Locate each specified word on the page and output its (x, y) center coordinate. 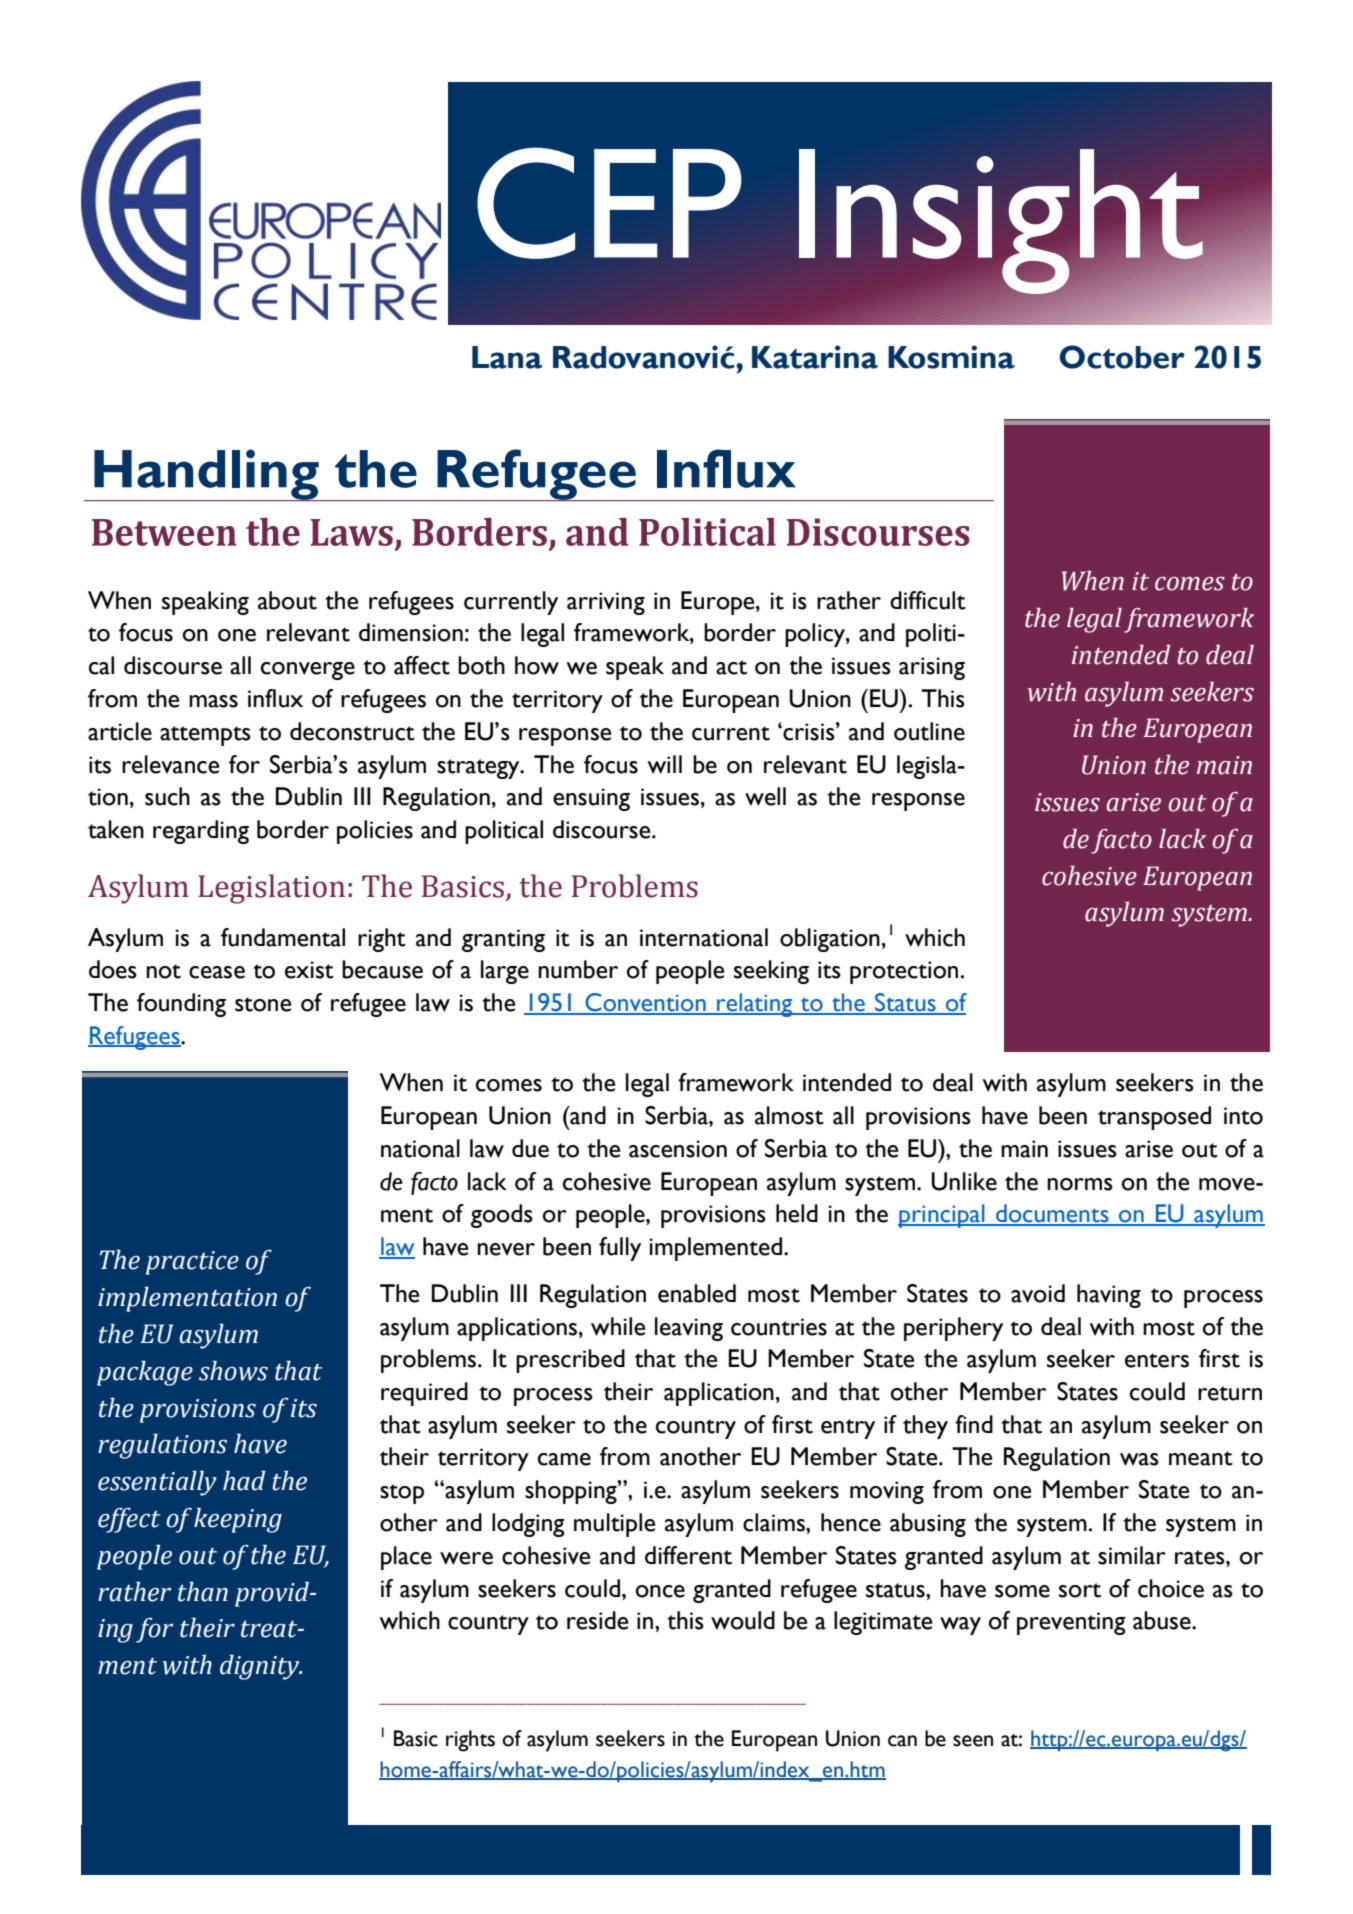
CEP (609, 203)
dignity (261, 1667)
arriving (606, 603)
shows (233, 1371)
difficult (928, 600)
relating (755, 1005)
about (287, 600)
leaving (689, 1329)
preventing (1071, 1623)
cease (217, 972)
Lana (507, 357)
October (1122, 357)
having (1109, 1296)
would (743, 1620)
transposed (1154, 1118)
